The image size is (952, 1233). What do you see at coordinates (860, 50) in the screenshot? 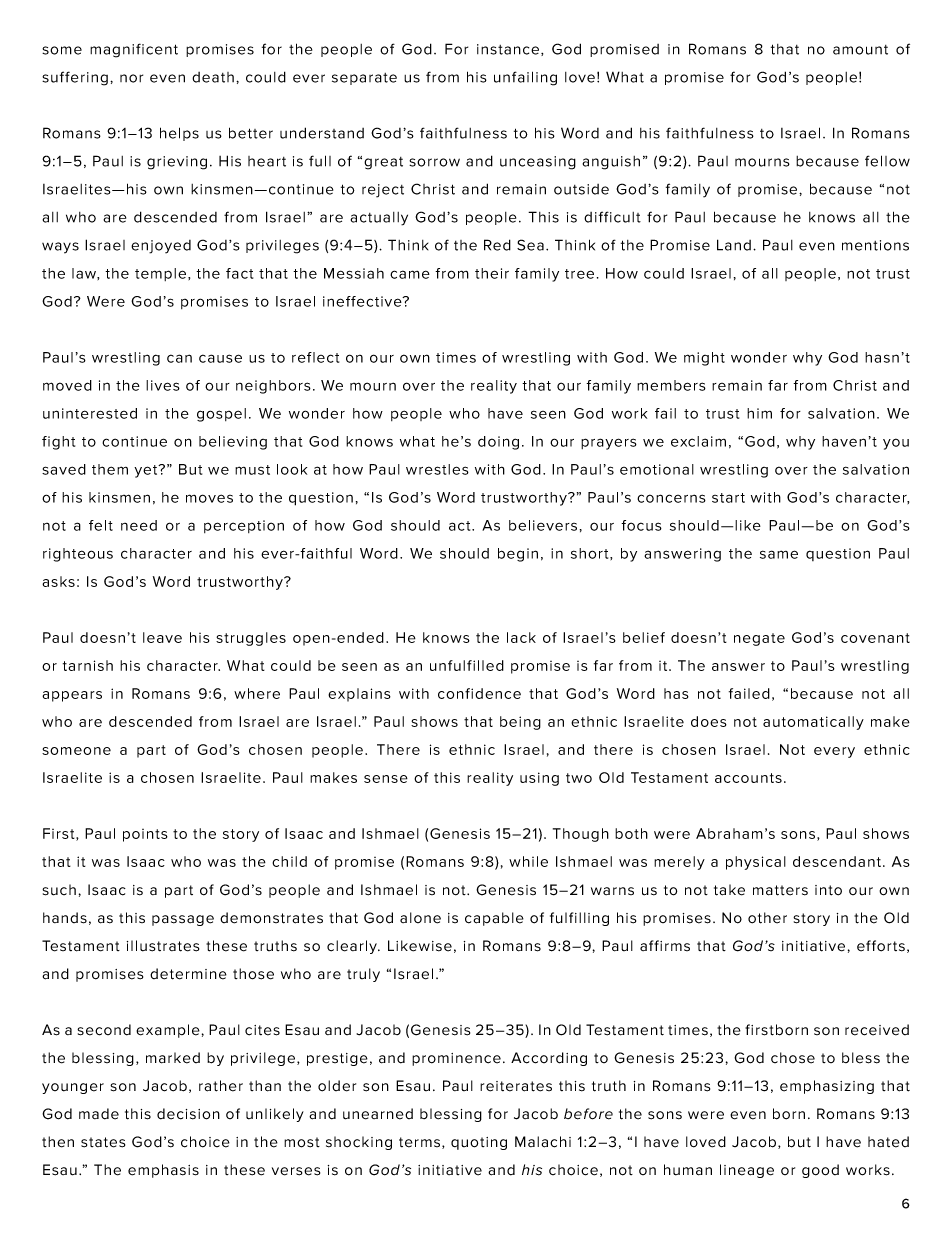
I see `amount` at bounding box center [860, 50].
